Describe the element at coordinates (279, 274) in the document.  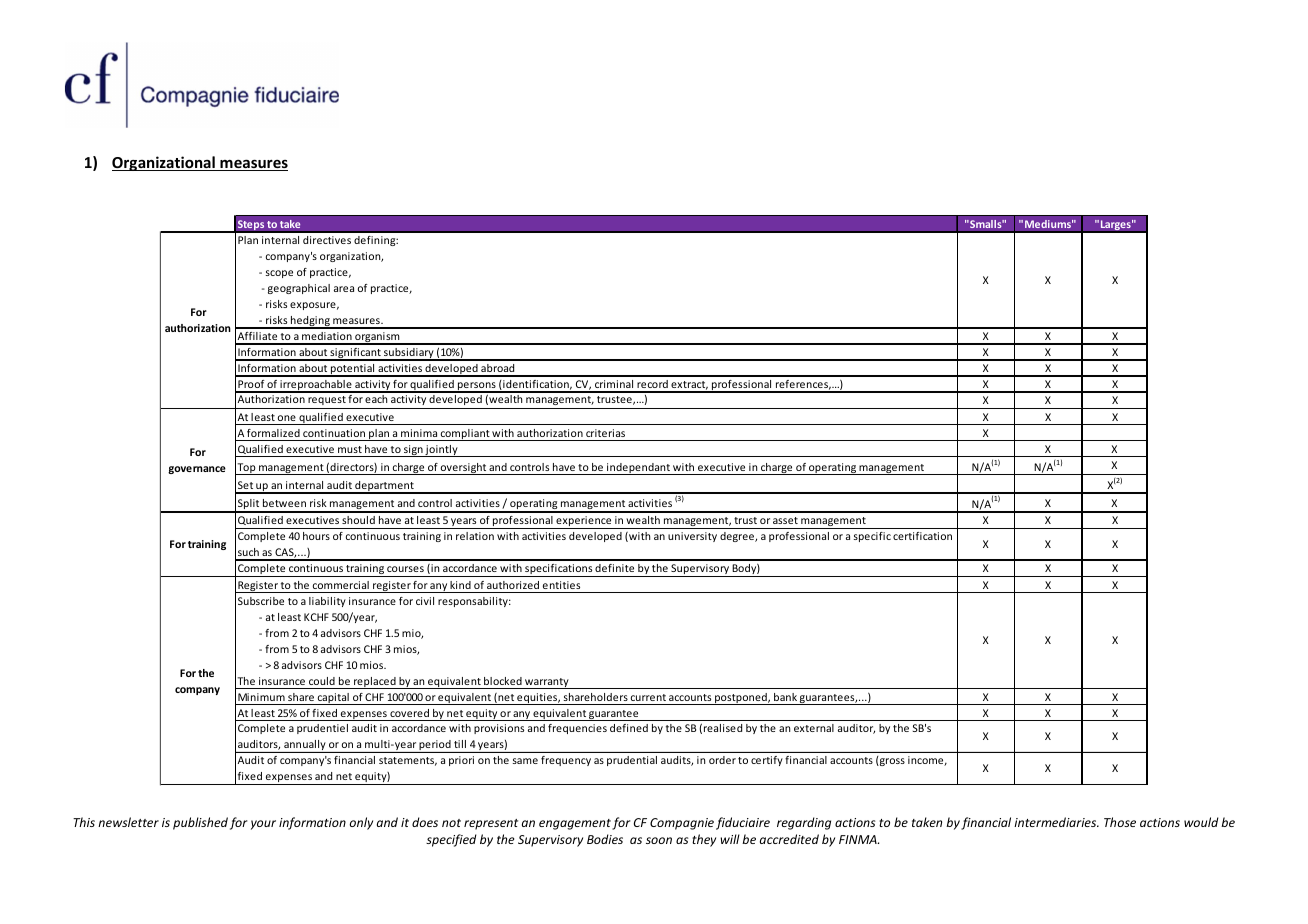
I see `scope` at that location.
